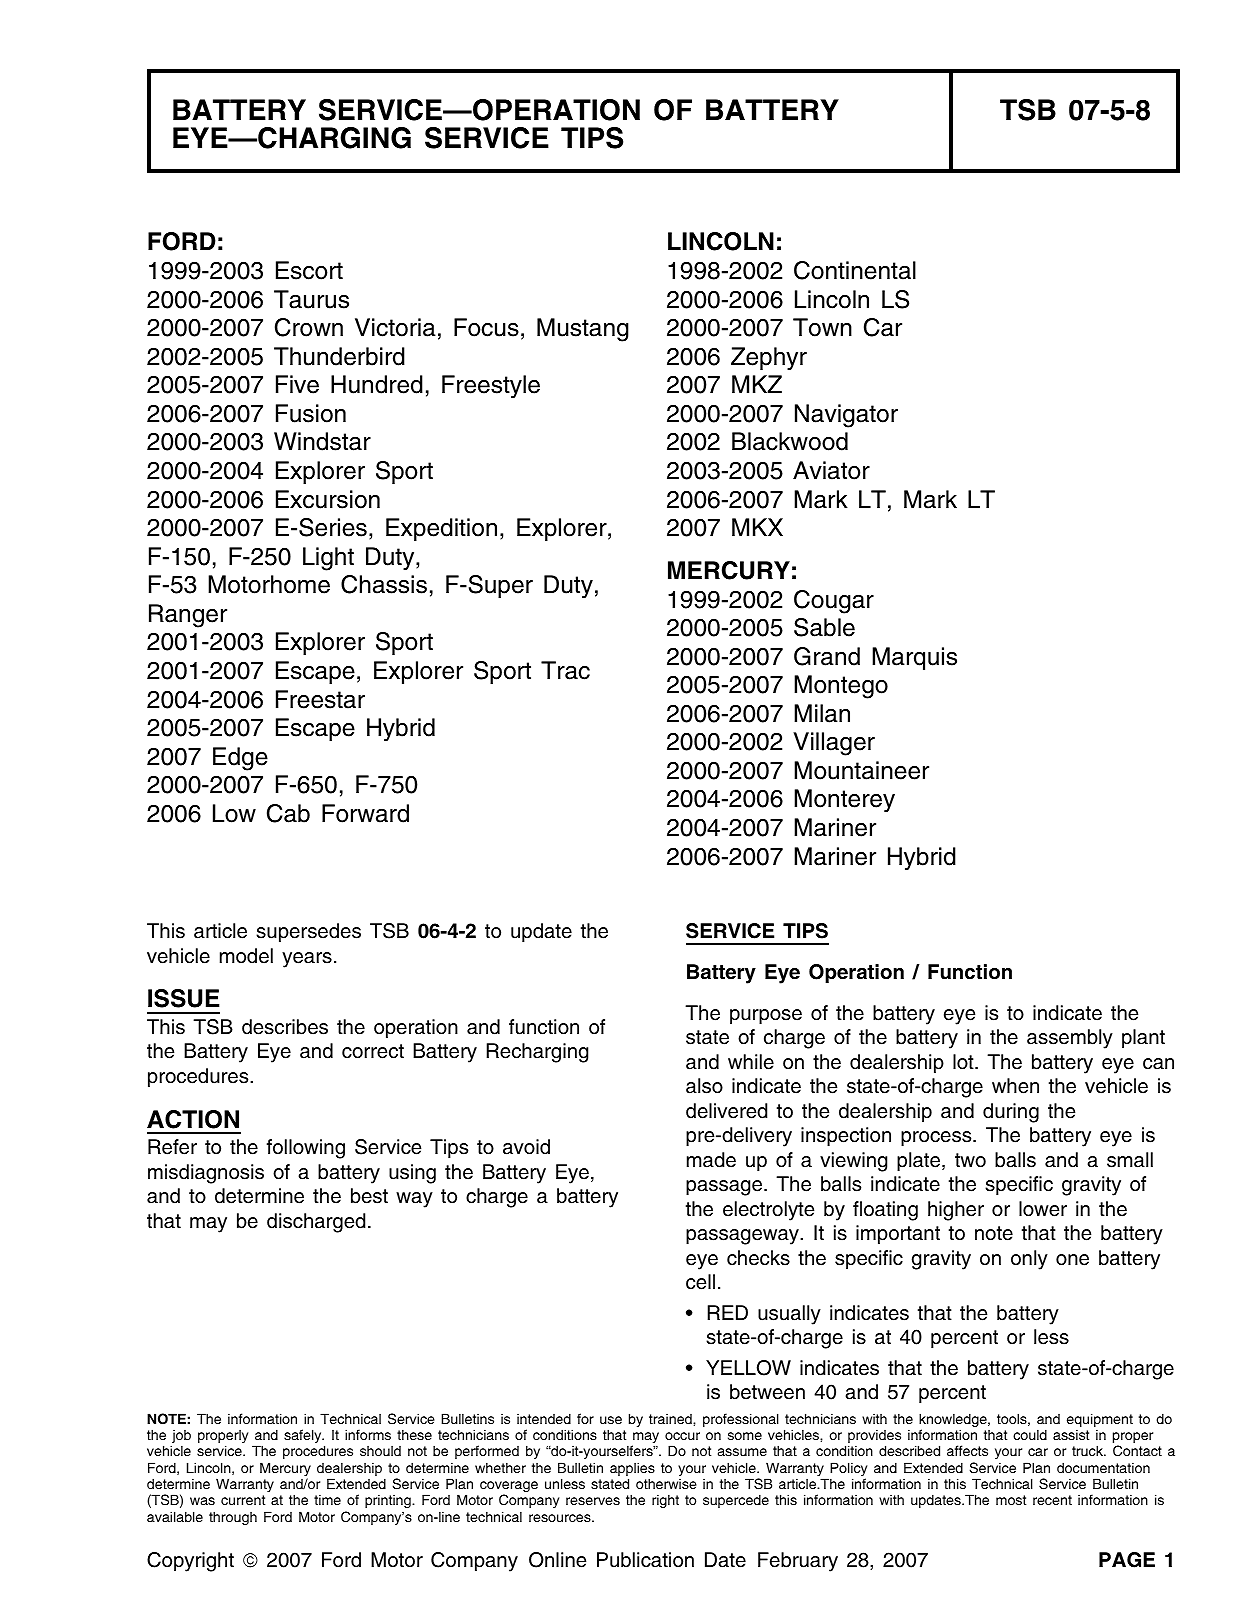 Image resolution: width=1249 pixels, height=1616 pixels. What do you see at coordinates (855, 270) in the page?
I see `Continental` at bounding box center [855, 270].
